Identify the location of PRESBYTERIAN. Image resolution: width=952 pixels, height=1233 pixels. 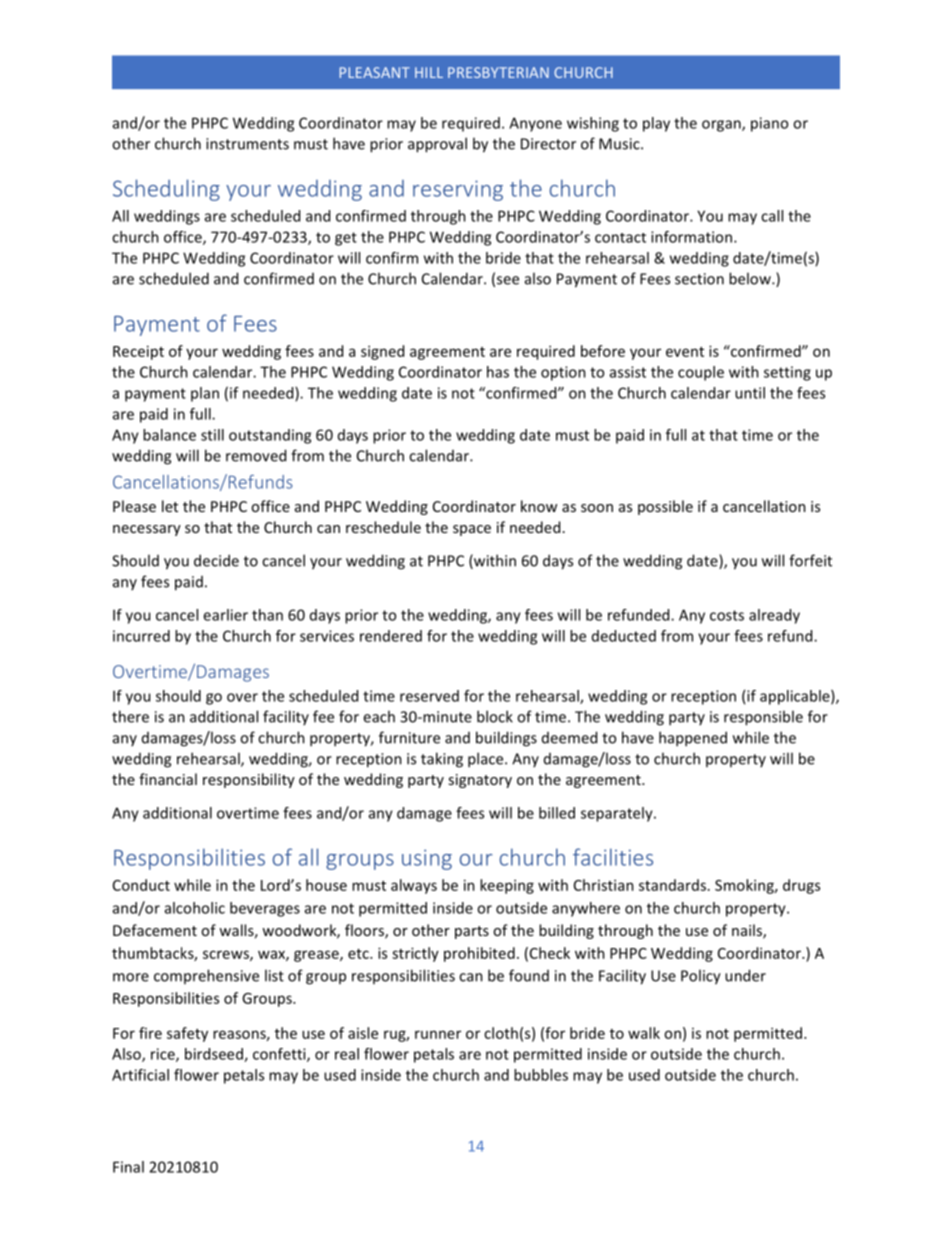
(498, 72).
